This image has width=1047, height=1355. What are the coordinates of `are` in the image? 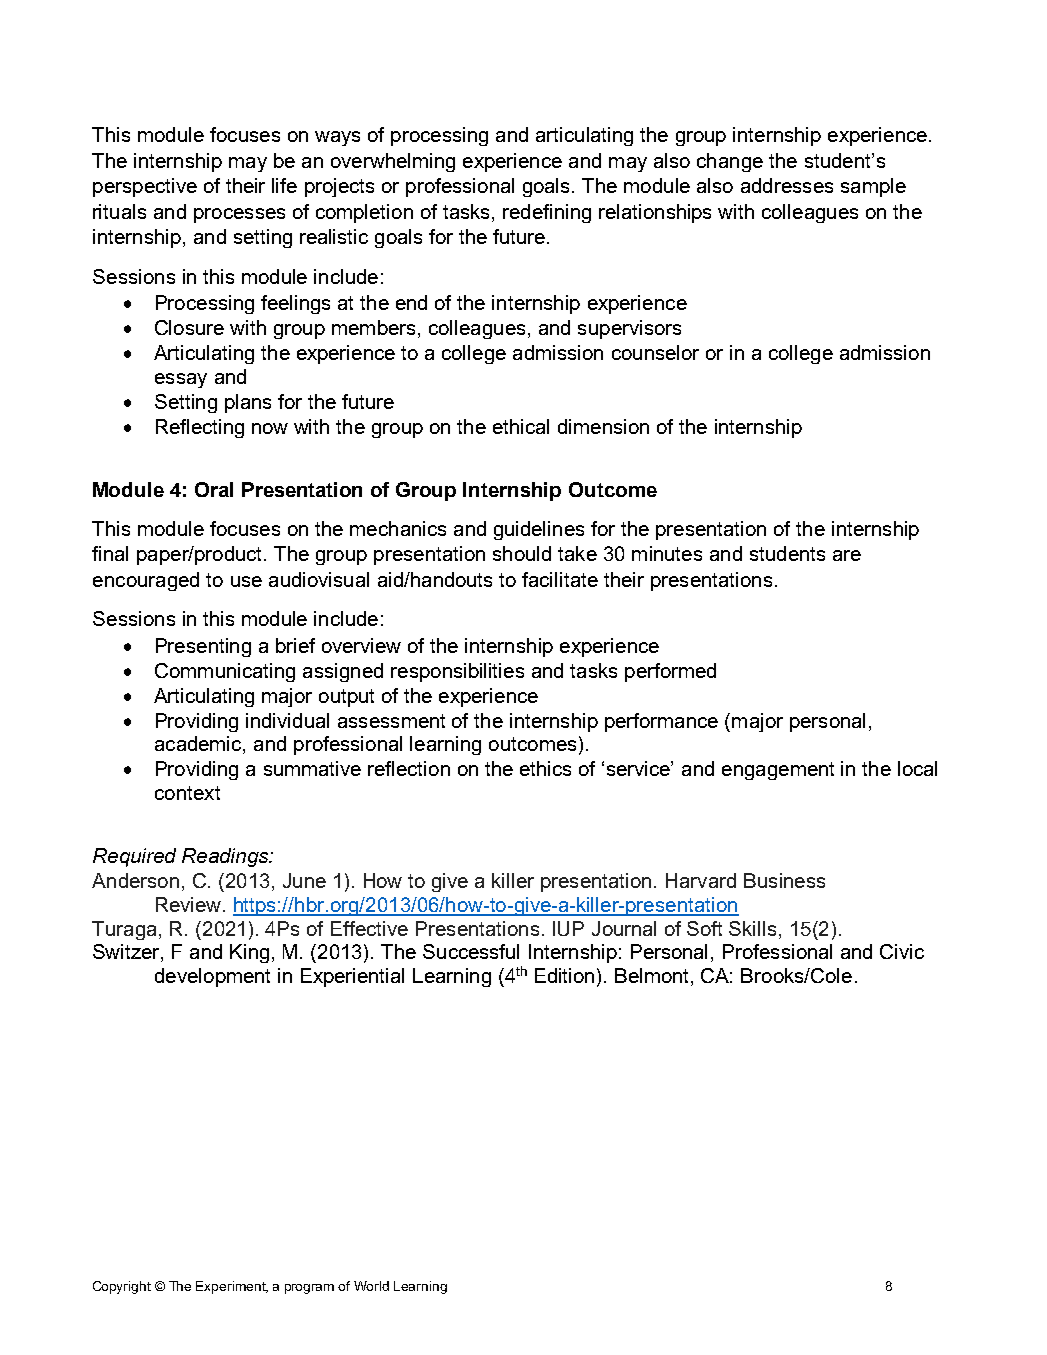 It's located at (847, 555).
